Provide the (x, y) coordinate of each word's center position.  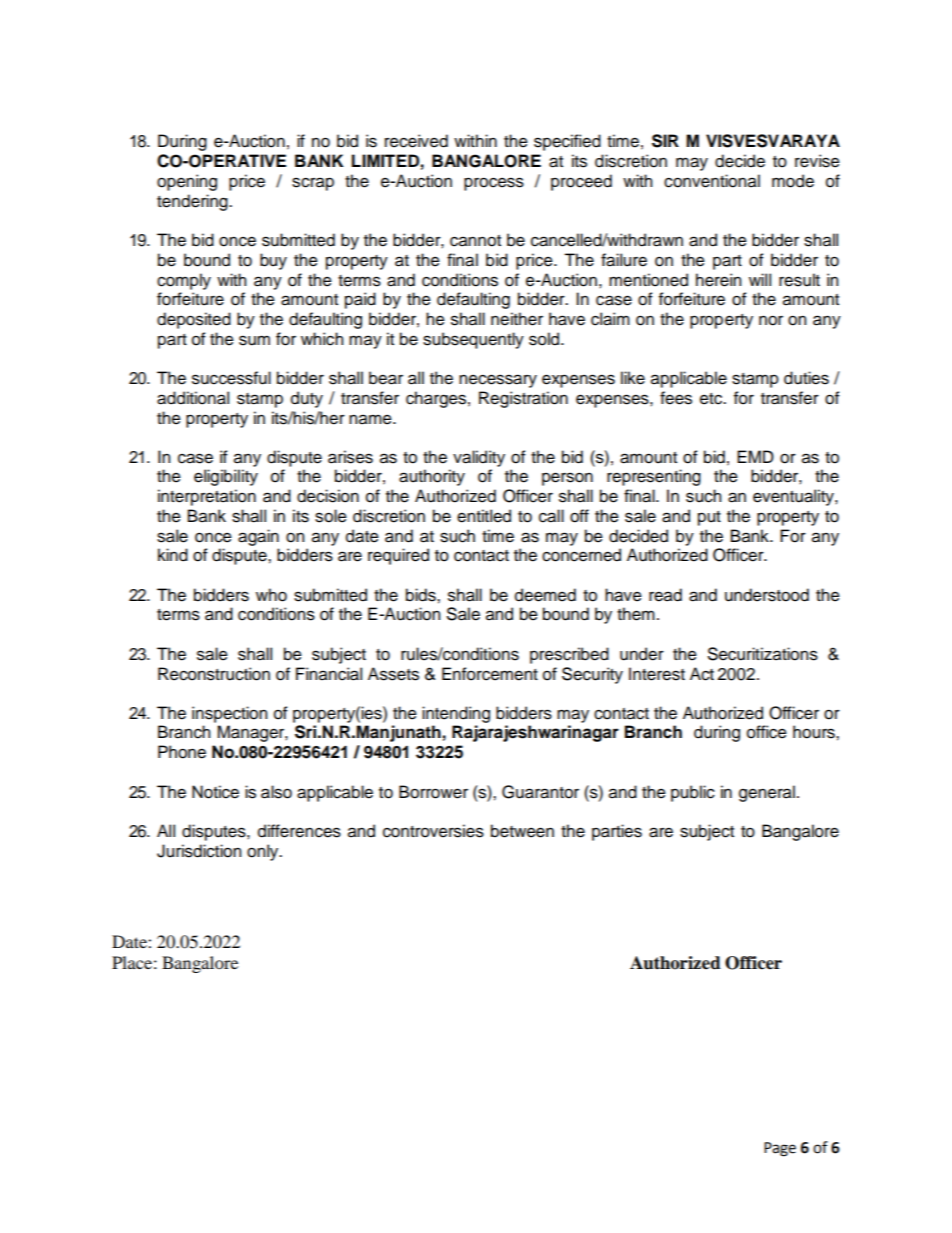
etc (712, 399)
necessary (498, 381)
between (522, 831)
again (258, 537)
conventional (712, 181)
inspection (229, 714)
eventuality (794, 497)
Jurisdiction (199, 851)
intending (456, 714)
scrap (313, 184)
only (264, 852)
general (767, 793)
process (494, 184)
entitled (484, 516)
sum (254, 340)
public (693, 793)
